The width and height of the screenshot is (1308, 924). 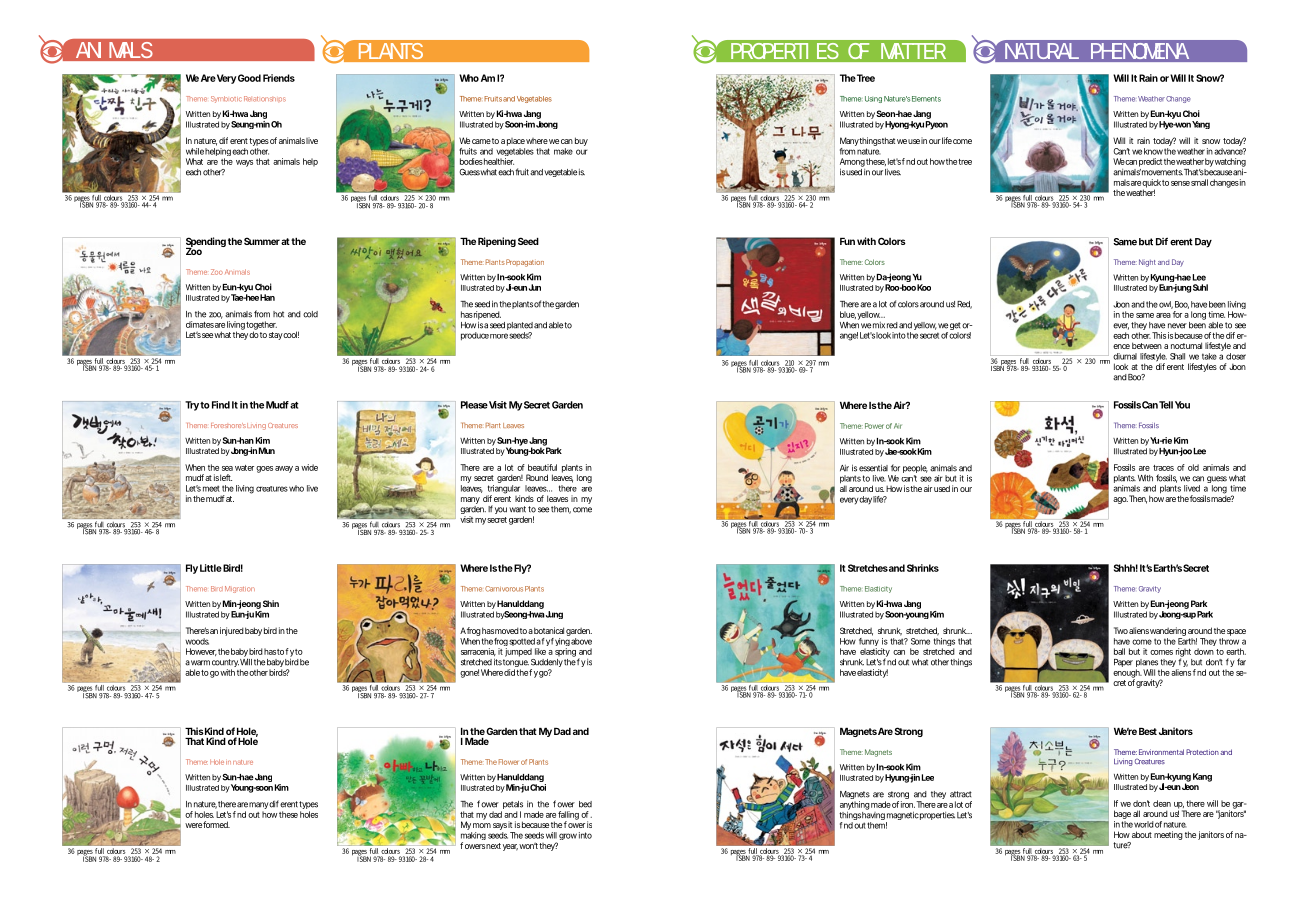 I want to click on Relationships, so click(x=265, y=99).
